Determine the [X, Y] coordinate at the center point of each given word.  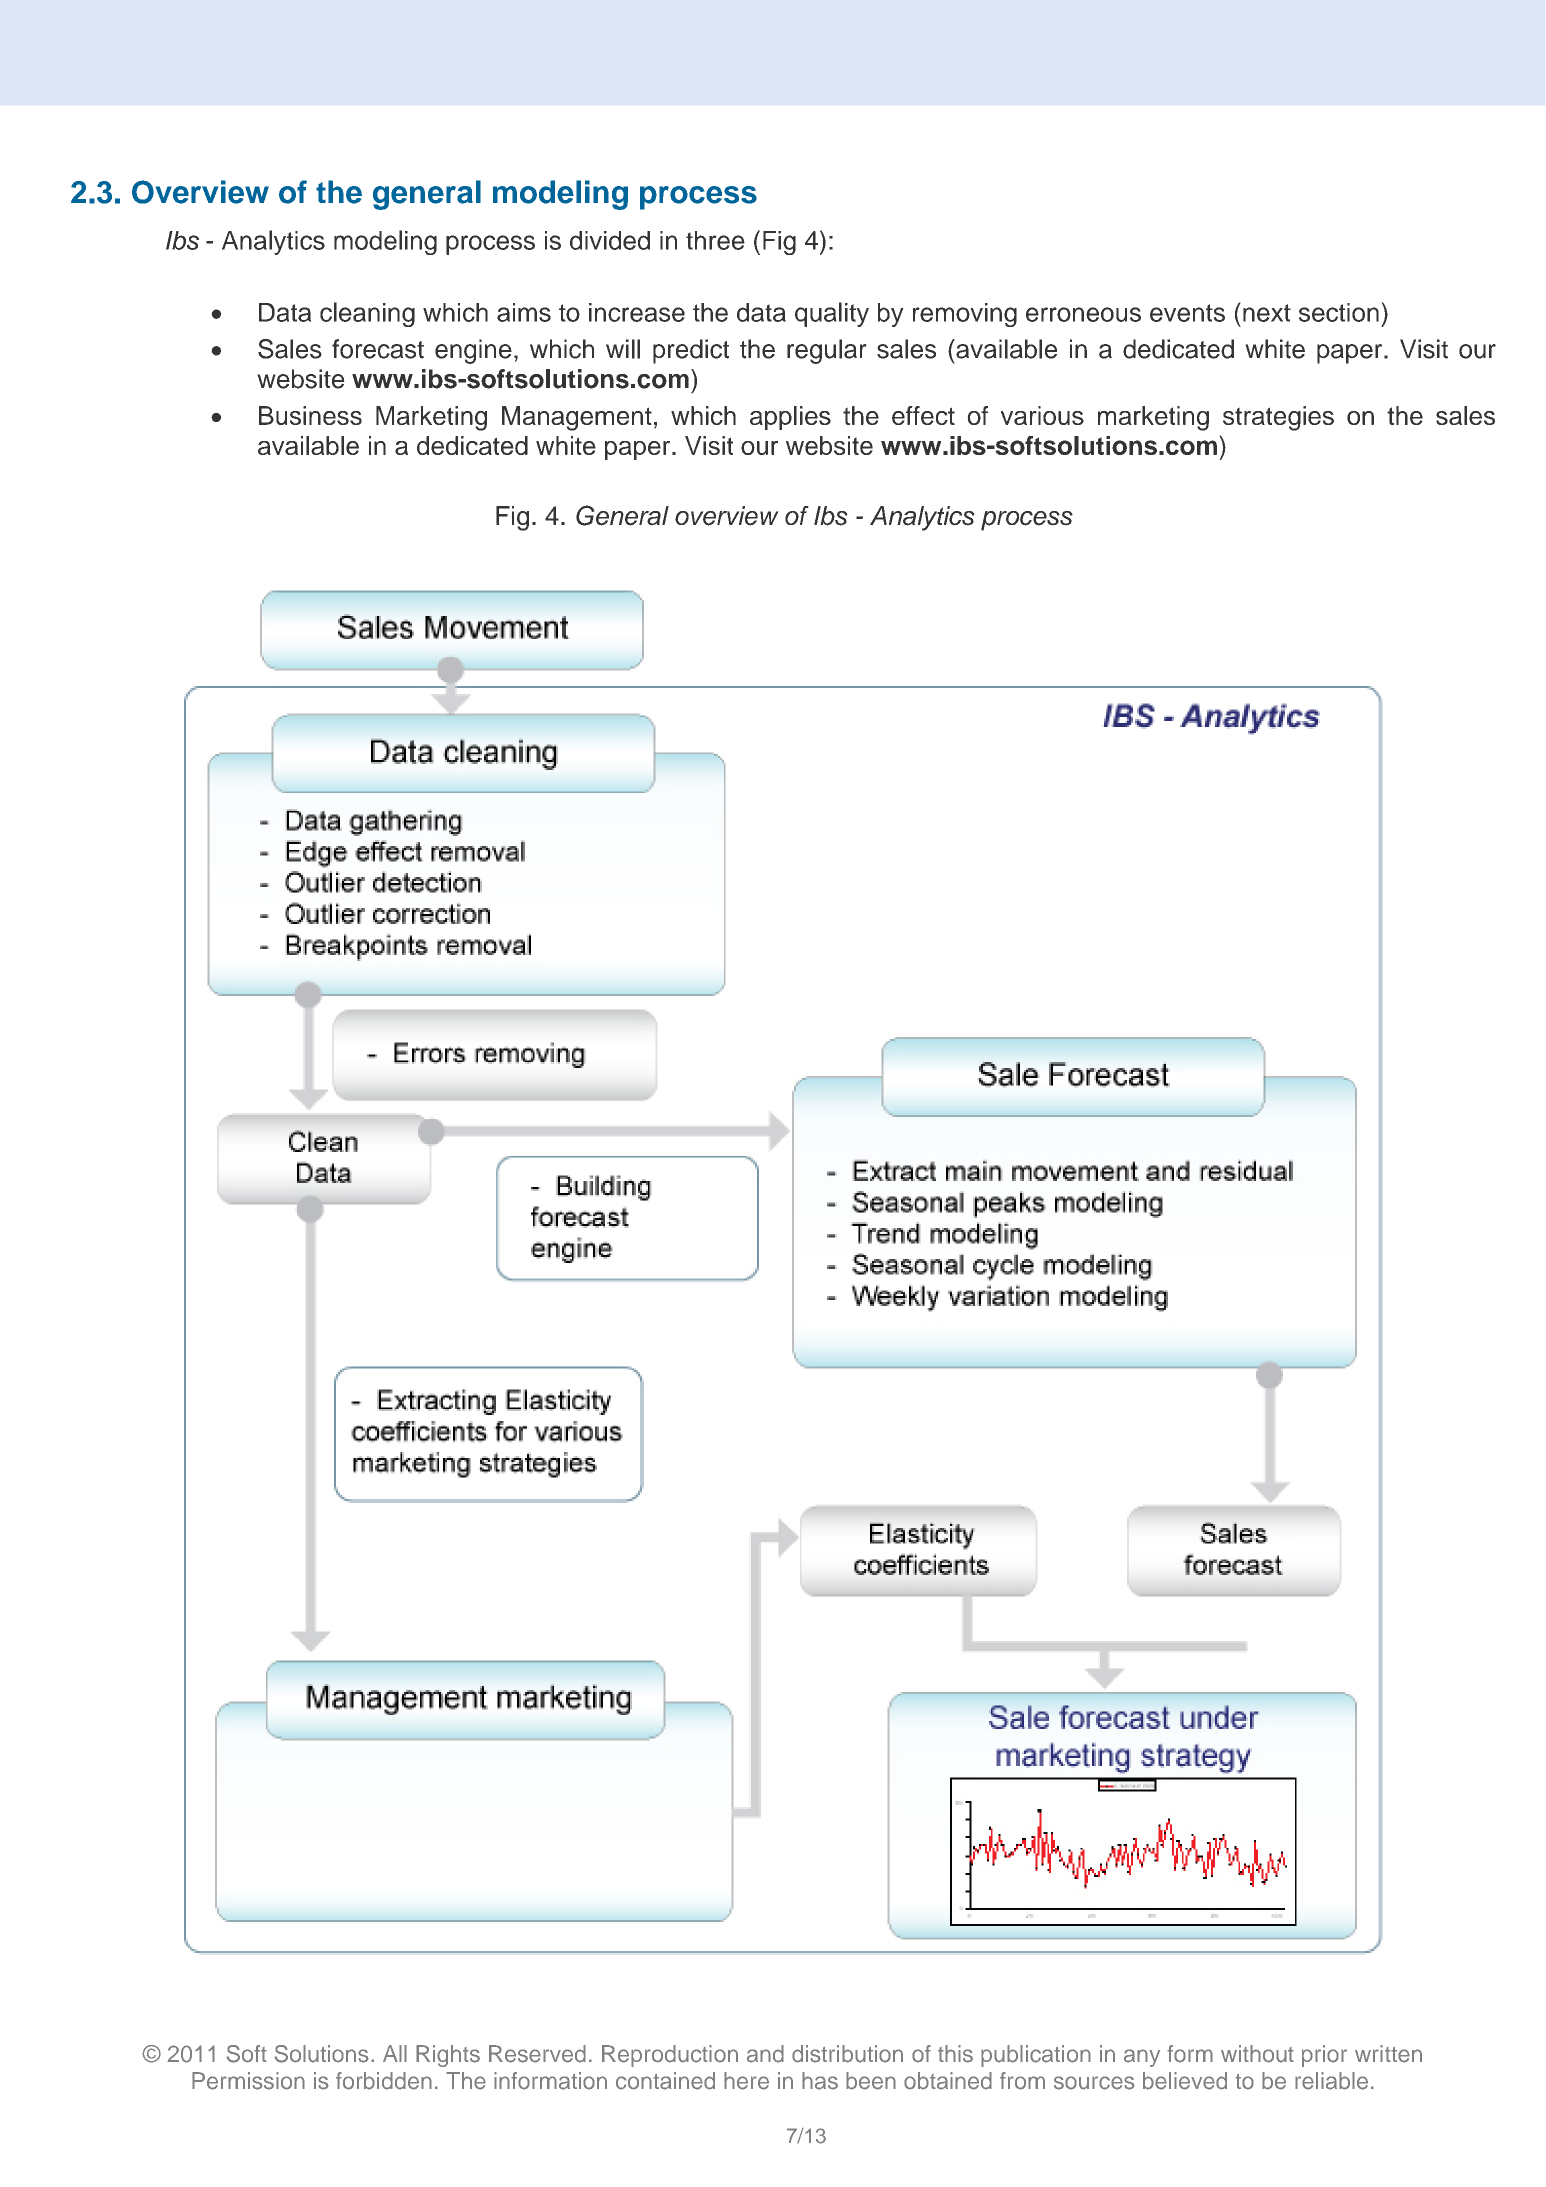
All [395, 2053]
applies [790, 418]
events [1187, 313]
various [1042, 415]
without [1257, 2054]
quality [832, 314]
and [765, 2054]
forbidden [384, 2081]
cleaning [367, 314]
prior [1324, 2056]
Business [310, 415]
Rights [448, 2056]
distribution [847, 2054]
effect [923, 415]
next [1267, 313]
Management [577, 418]
